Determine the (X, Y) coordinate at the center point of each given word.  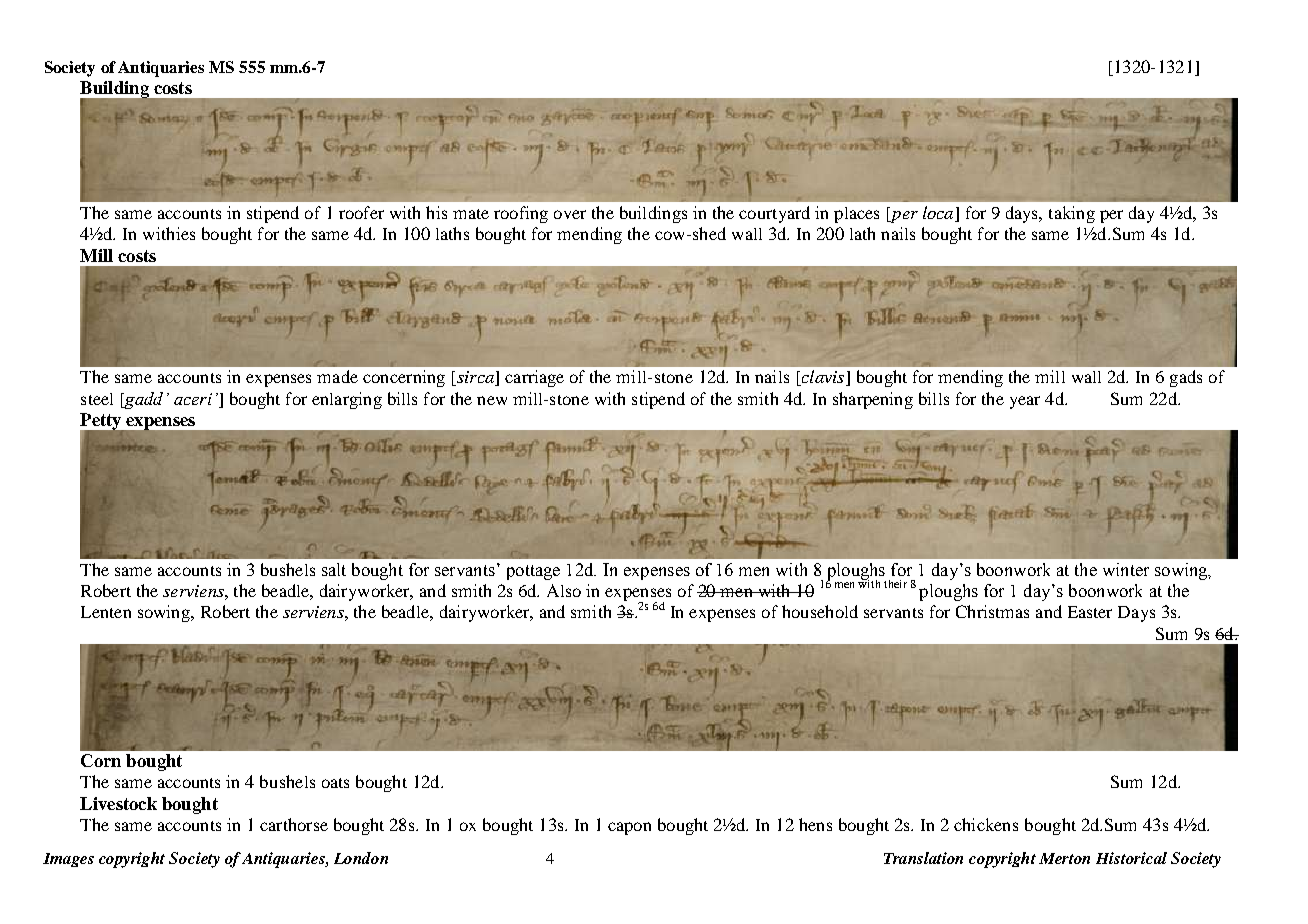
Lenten (106, 612)
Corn (101, 760)
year (1025, 402)
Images (68, 860)
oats (335, 783)
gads (1186, 378)
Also (564, 590)
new (492, 400)
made (337, 376)
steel (97, 399)
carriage (534, 378)
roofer (361, 212)
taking (1072, 214)
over (570, 214)
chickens (986, 824)
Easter (1090, 612)
